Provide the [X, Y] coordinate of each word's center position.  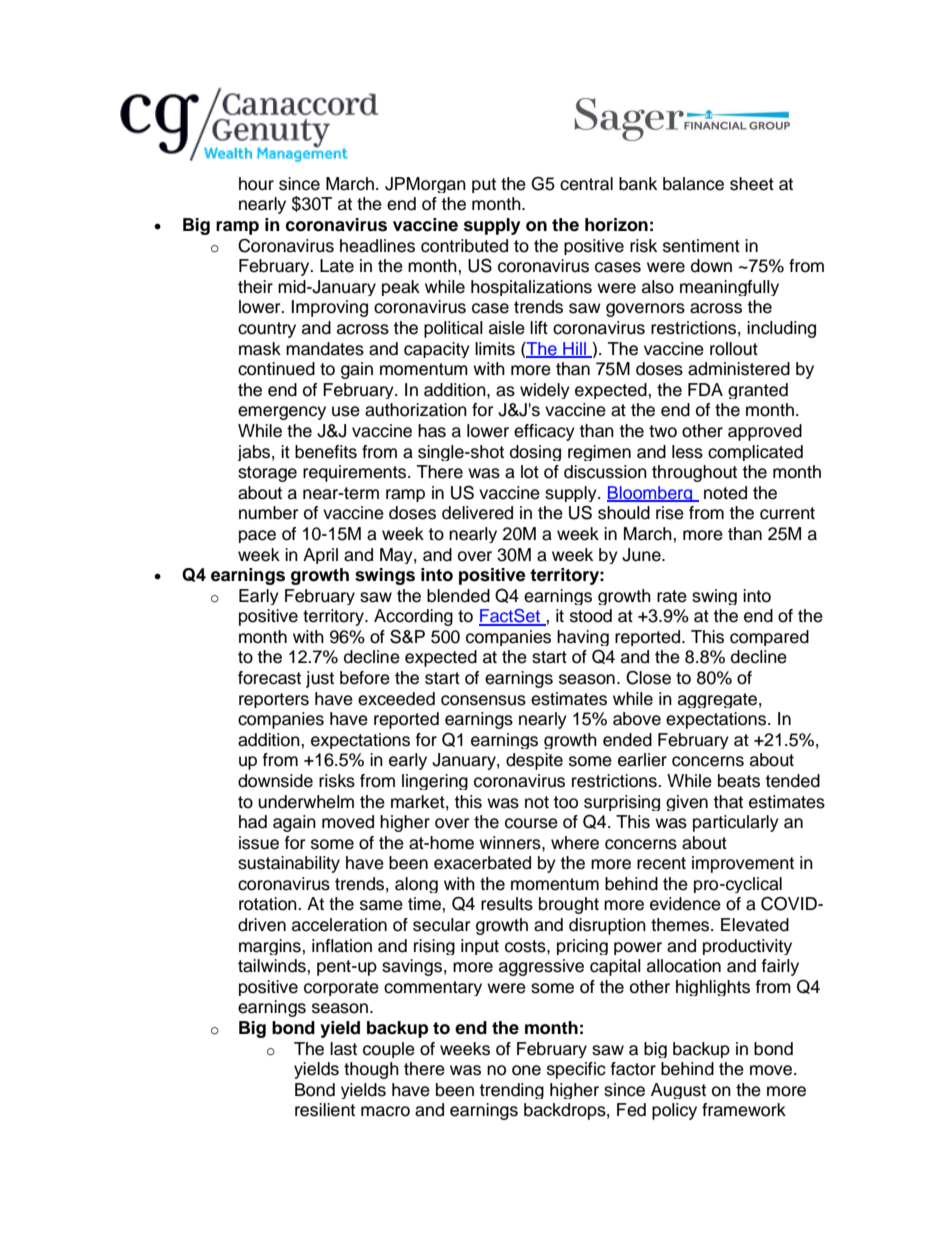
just [320, 679]
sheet [752, 184]
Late [337, 266]
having [583, 638]
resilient [325, 1110]
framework [744, 1110]
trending [511, 1091]
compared [769, 638]
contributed [464, 246]
